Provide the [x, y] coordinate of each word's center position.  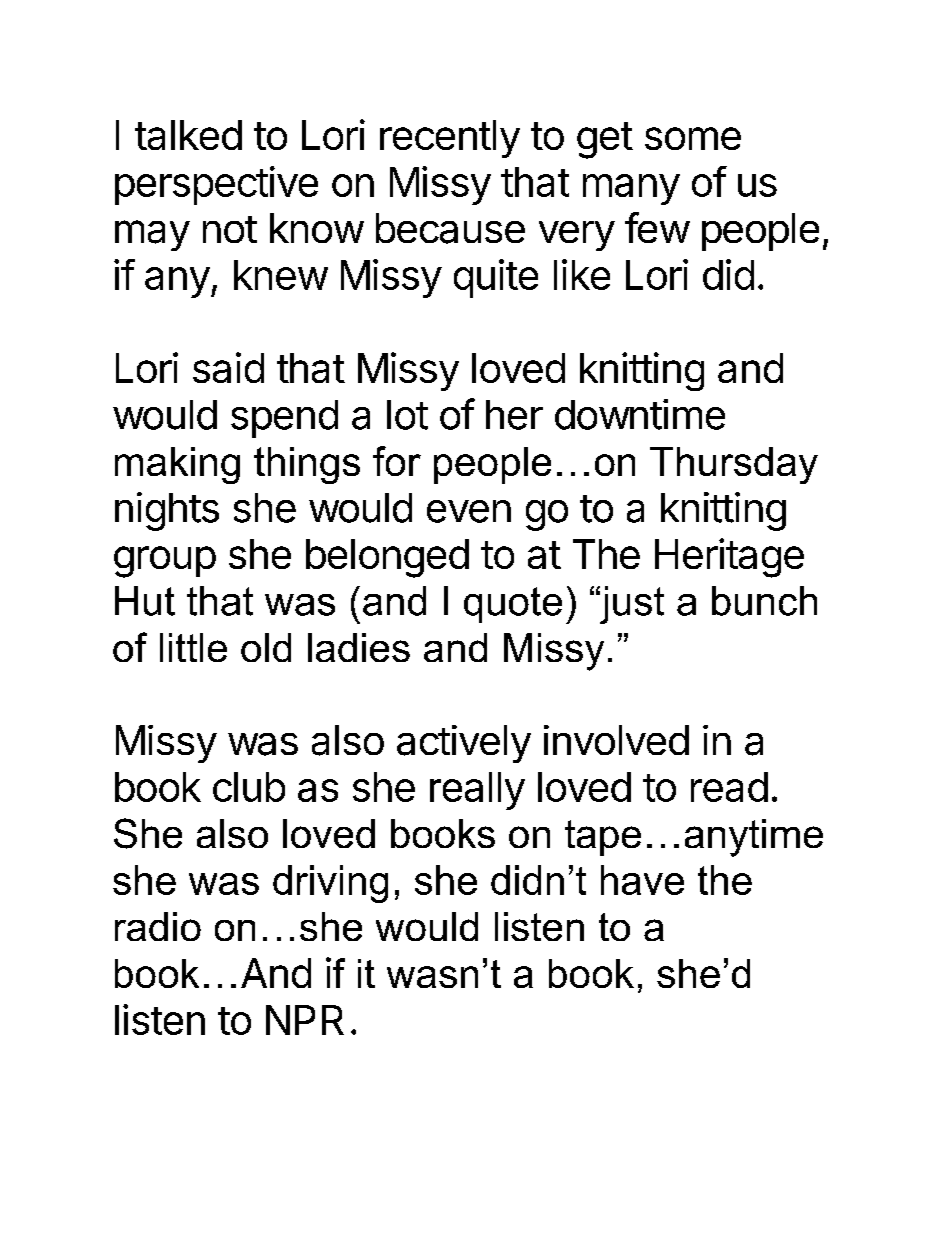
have [642, 880]
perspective [216, 185]
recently [450, 139]
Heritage [729, 558]
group [165, 562]
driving [330, 884]
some [693, 138]
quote [513, 605]
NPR [305, 1020]
